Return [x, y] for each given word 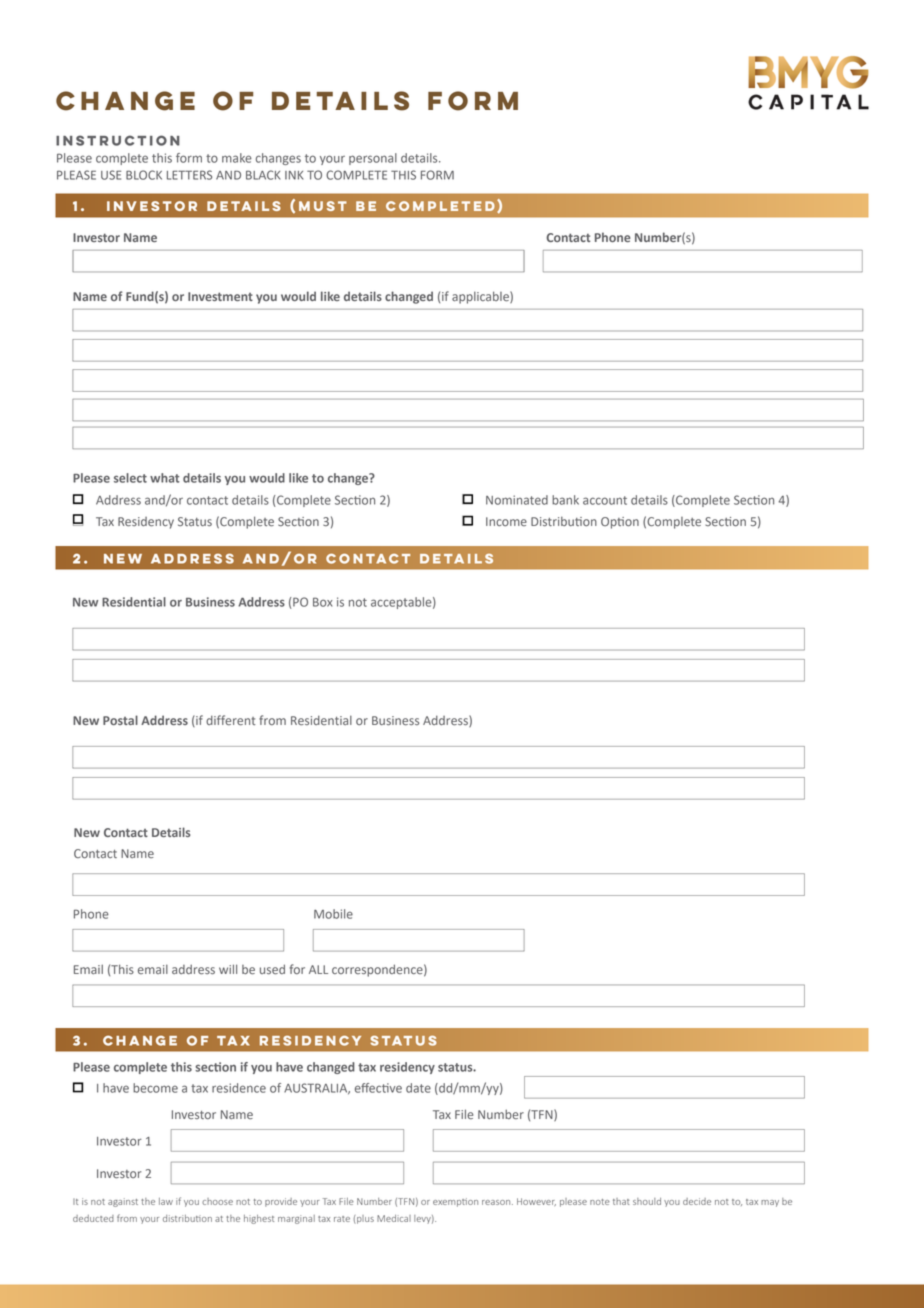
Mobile [333, 914]
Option [620, 523]
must [323, 206]
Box [323, 602]
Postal [120, 720]
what [164, 478]
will [228, 969]
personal [373, 159]
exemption [455, 1202]
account [605, 500]
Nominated [517, 500]
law [166, 1201]
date [418, 1088]
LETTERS [189, 175]
